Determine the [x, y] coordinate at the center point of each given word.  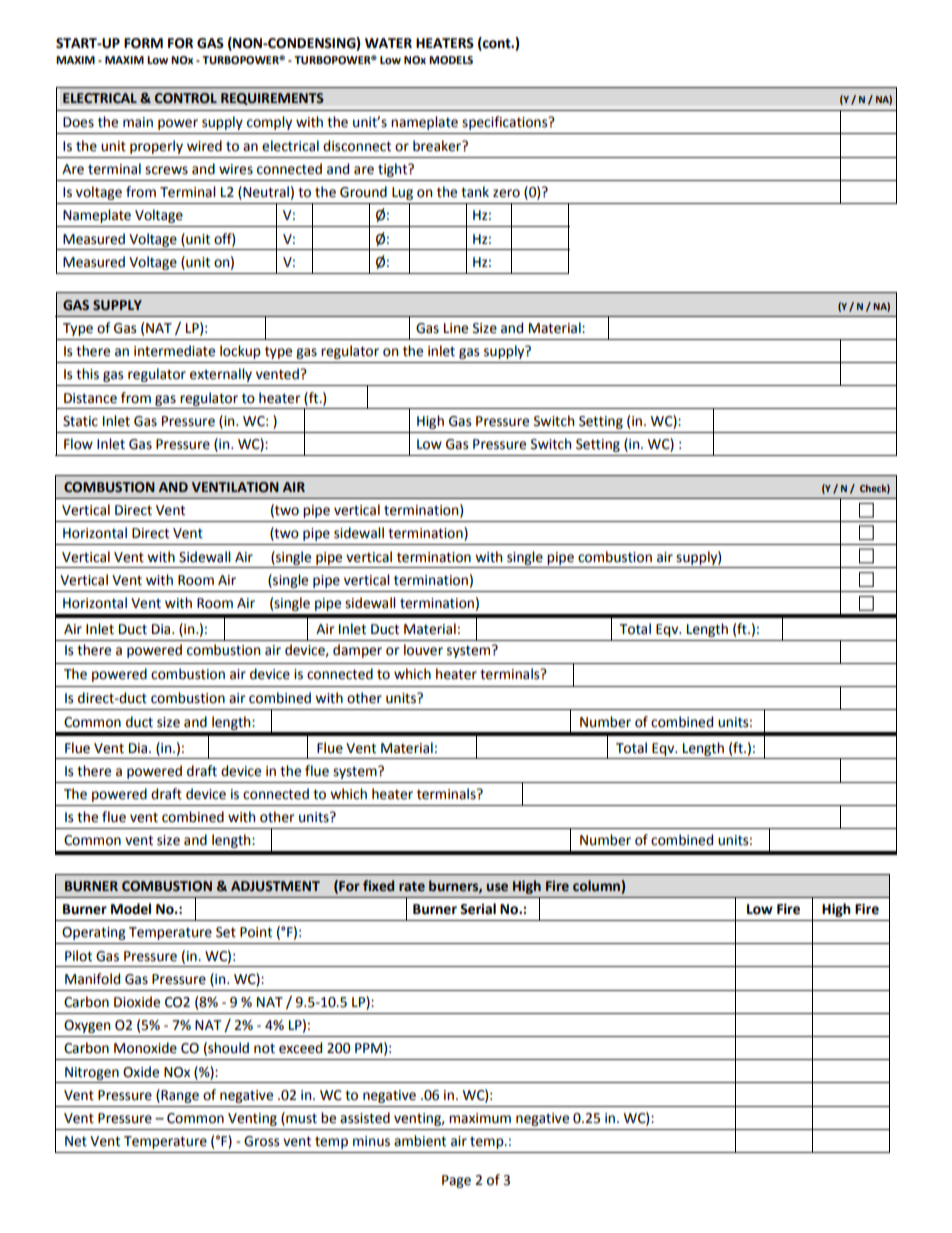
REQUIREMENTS [272, 99]
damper [357, 651]
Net [76, 1141]
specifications [506, 123]
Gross [261, 1141]
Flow [78, 444]
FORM [143, 43]
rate [412, 886]
